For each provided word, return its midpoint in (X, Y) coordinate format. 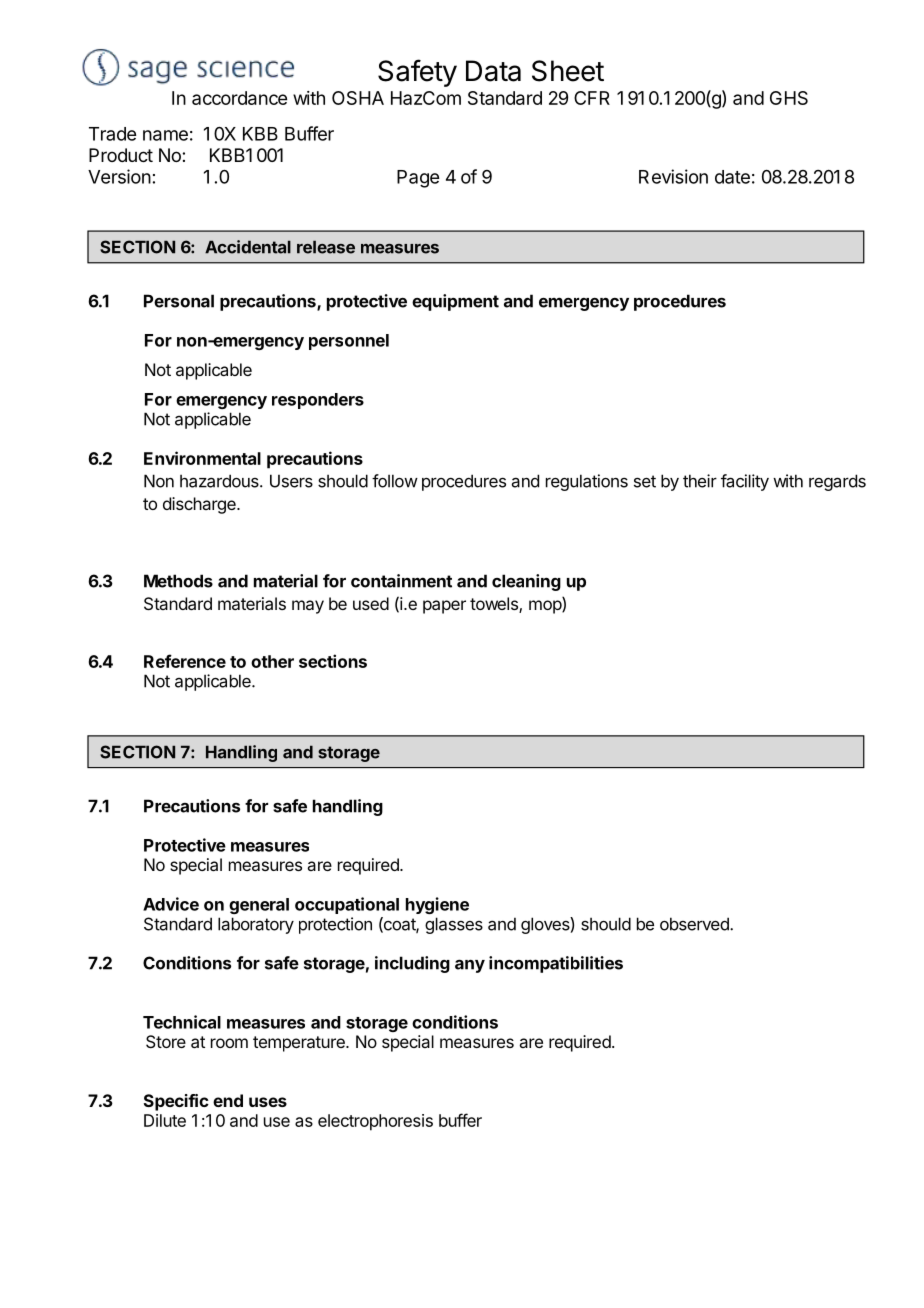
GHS (789, 98)
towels (495, 605)
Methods (178, 581)
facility (745, 482)
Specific (176, 1102)
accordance (239, 98)
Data (493, 71)
